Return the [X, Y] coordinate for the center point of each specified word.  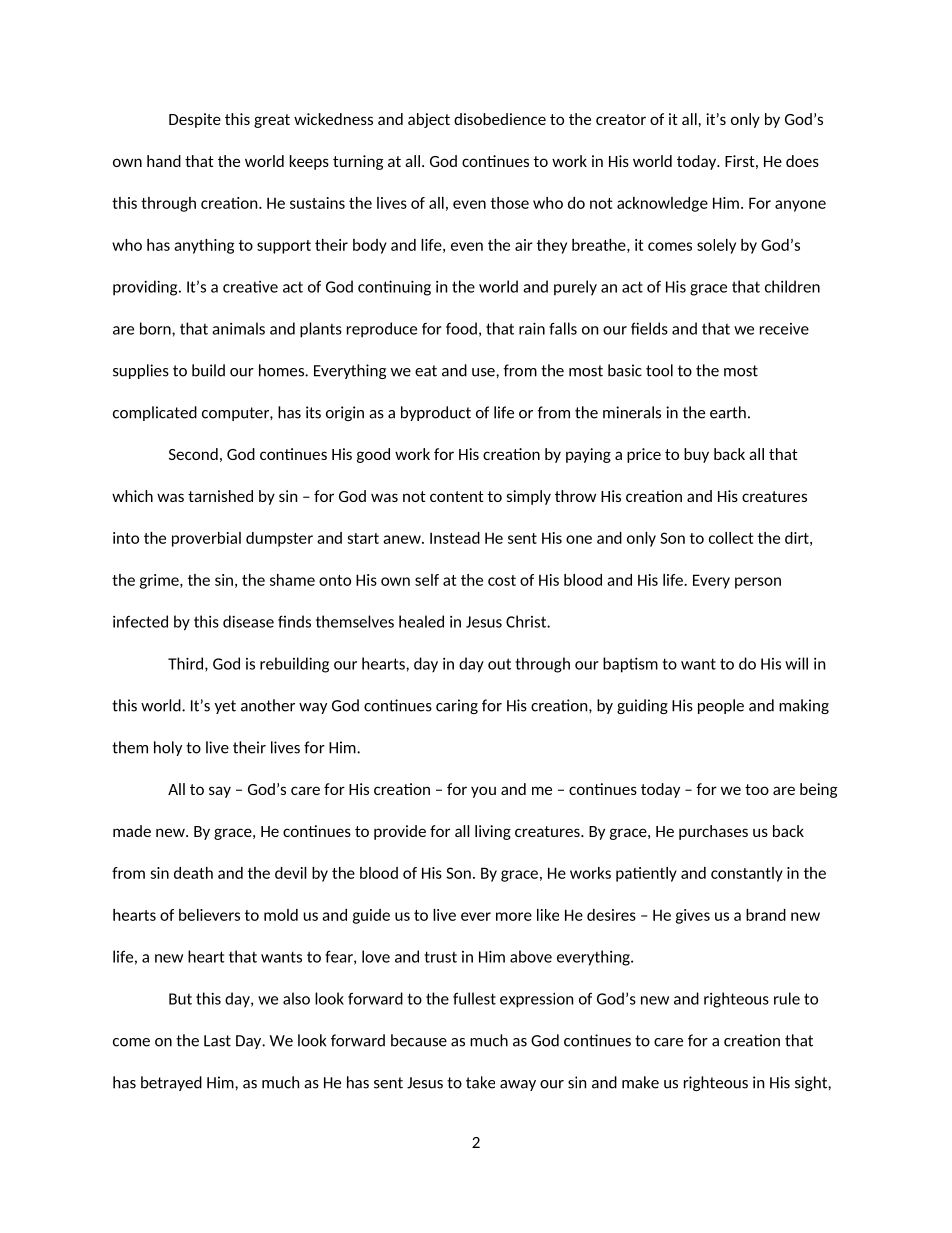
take [480, 1082]
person [758, 583]
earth [728, 412]
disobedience [500, 119]
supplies [141, 371]
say [220, 792]
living [493, 832]
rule [787, 998]
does [802, 161]
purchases [713, 832]
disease [248, 621]
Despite [195, 120]
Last [217, 1041]
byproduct [436, 413]
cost [502, 580]
